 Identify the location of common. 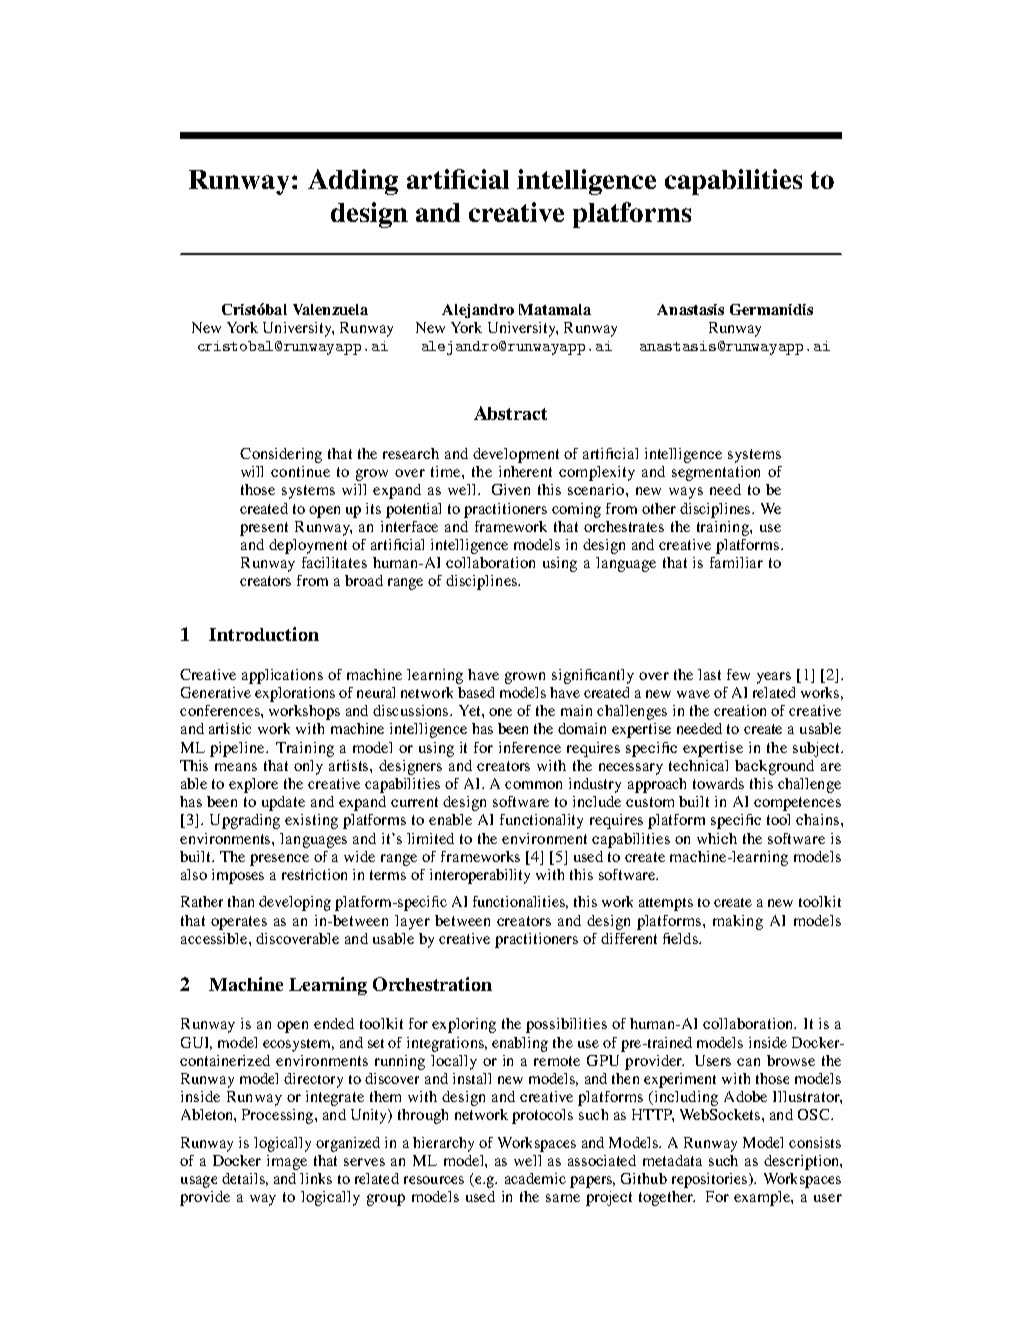
(533, 785).
